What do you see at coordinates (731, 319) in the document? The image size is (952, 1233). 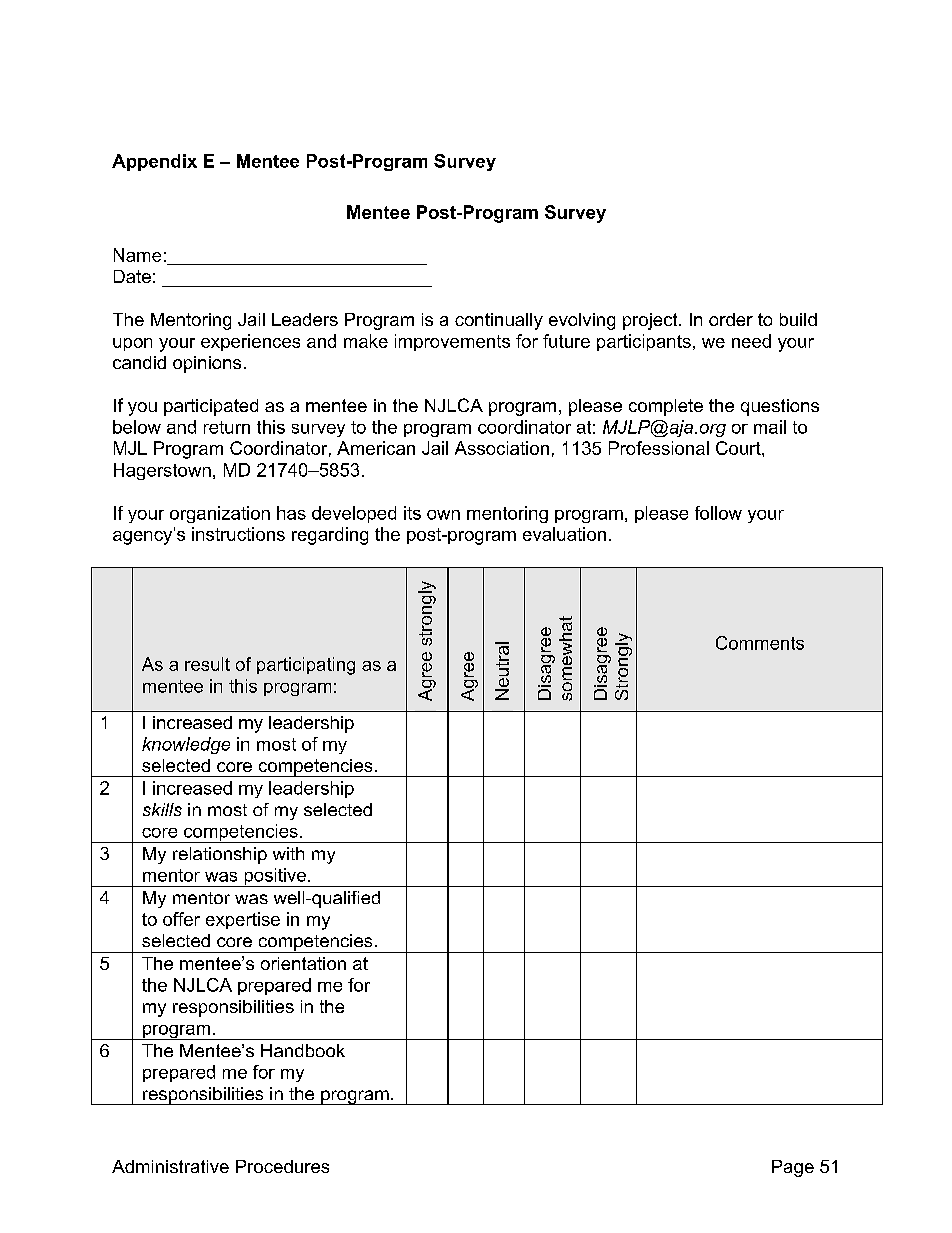 I see `order` at bounding box center [731, 319].
